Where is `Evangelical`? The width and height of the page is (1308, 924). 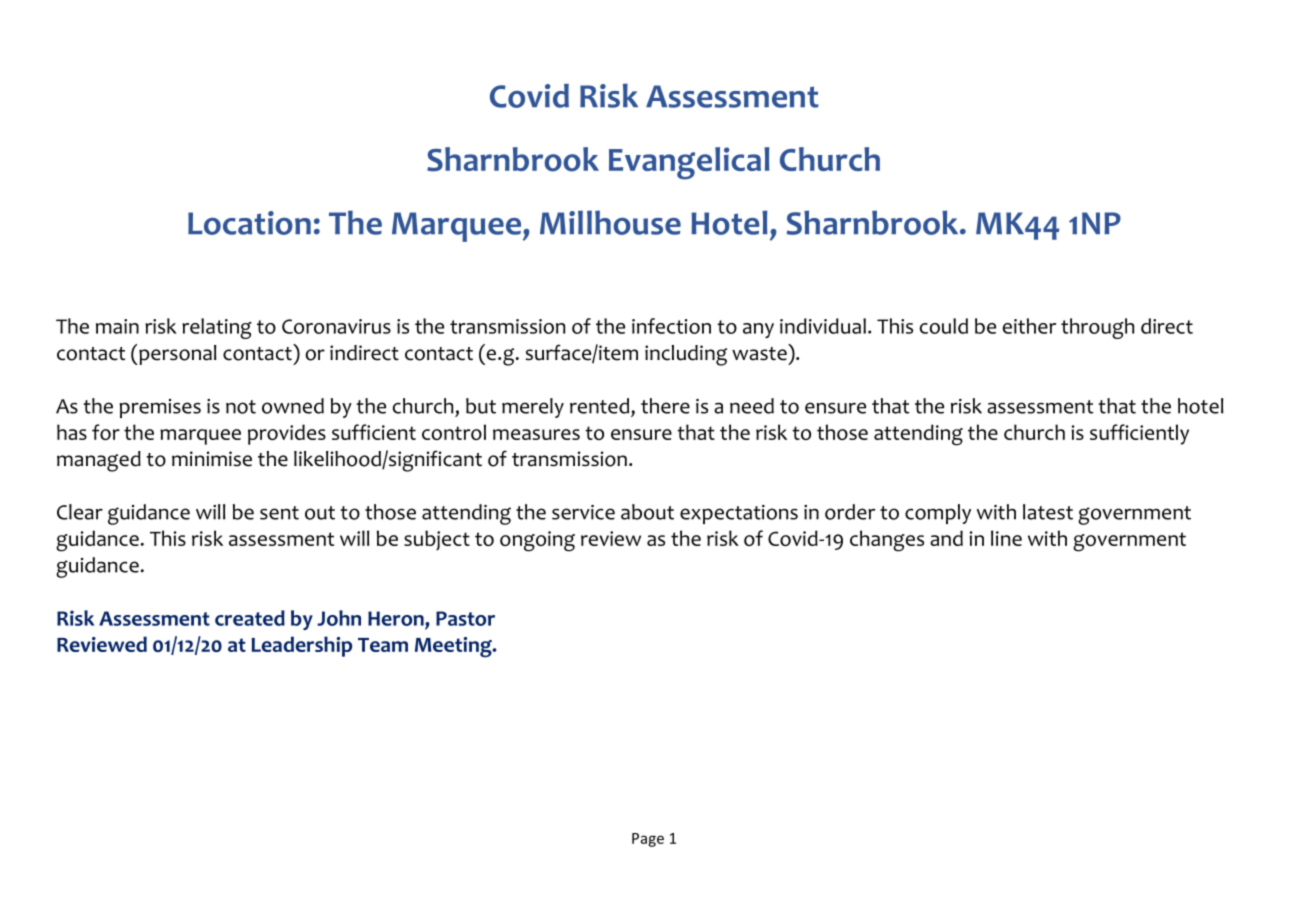
Evangelical is located at coordinates (689, 163).
